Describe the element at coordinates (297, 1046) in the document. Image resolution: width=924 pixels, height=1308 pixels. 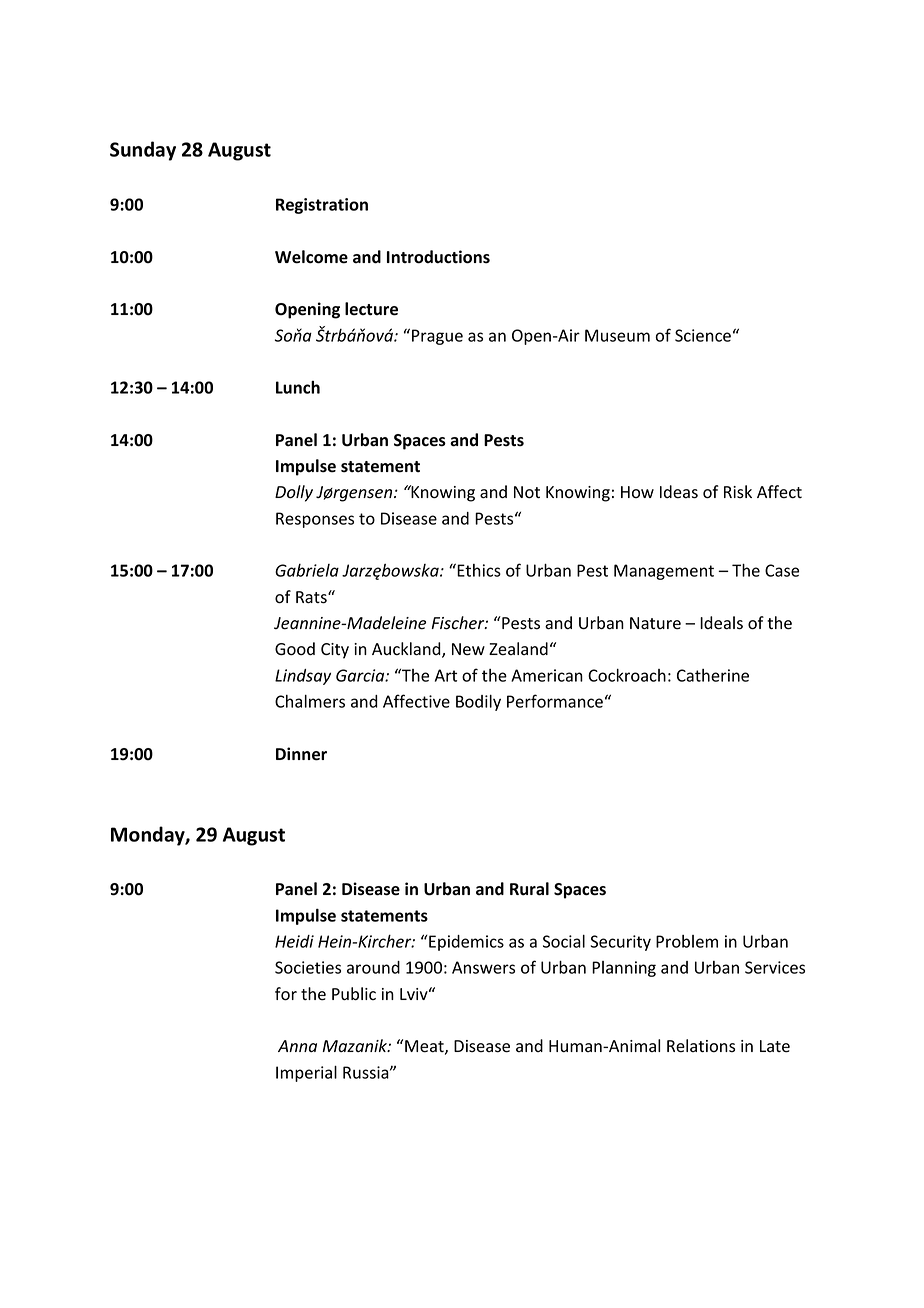
I see `Anna` at that location.
